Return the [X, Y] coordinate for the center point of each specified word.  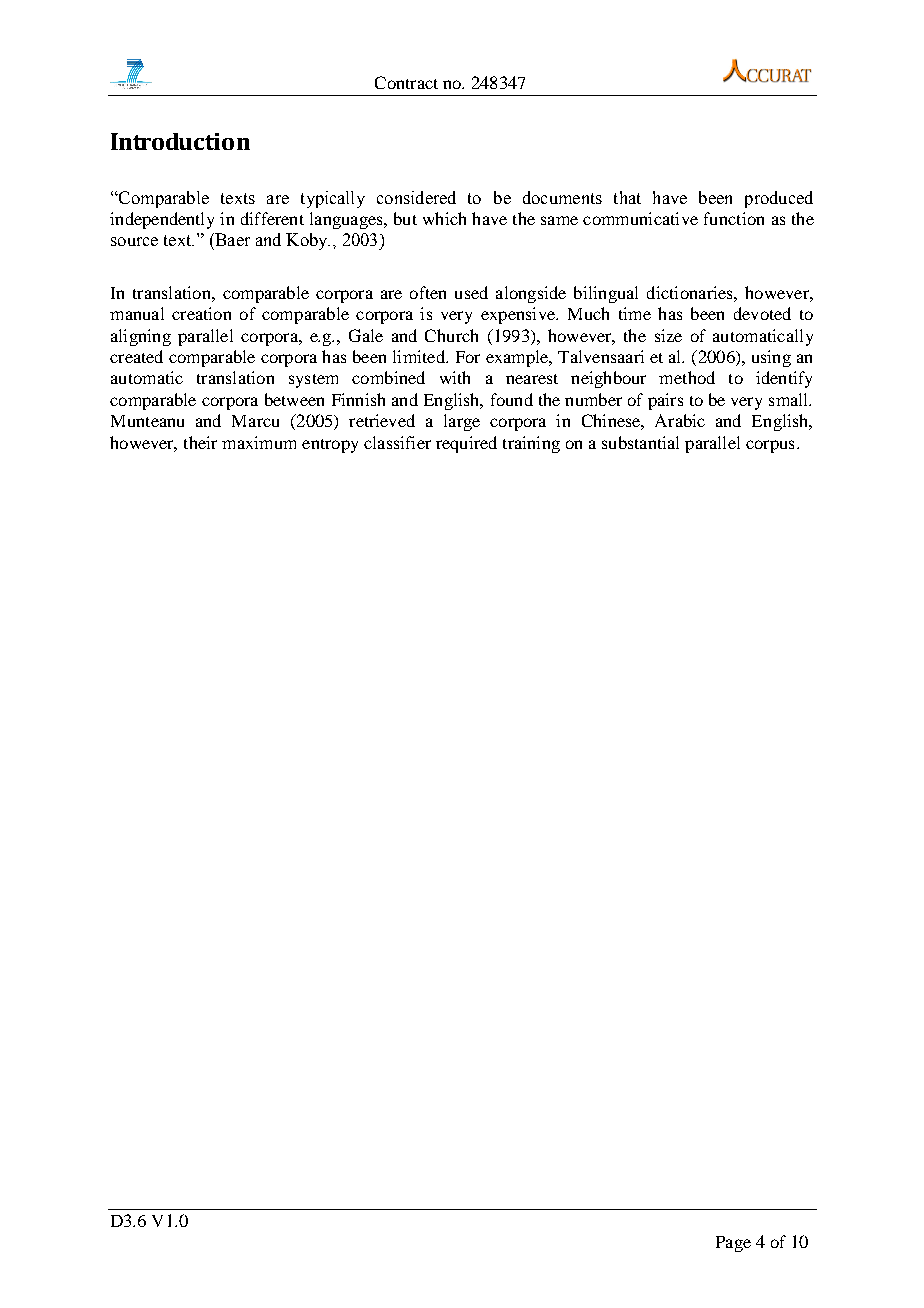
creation [201, 313]
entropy [330, 446]
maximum [259, 442]
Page [733, 1244]
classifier [397, 442]
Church [451, 335]
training [531, 444]
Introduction [180, 141]
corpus [770, 446]
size [668, 335]
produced [779, 199]
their [200, 442]
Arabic [680, 420]
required [466, 444]
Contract [406, 82]
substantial [640, 442]
